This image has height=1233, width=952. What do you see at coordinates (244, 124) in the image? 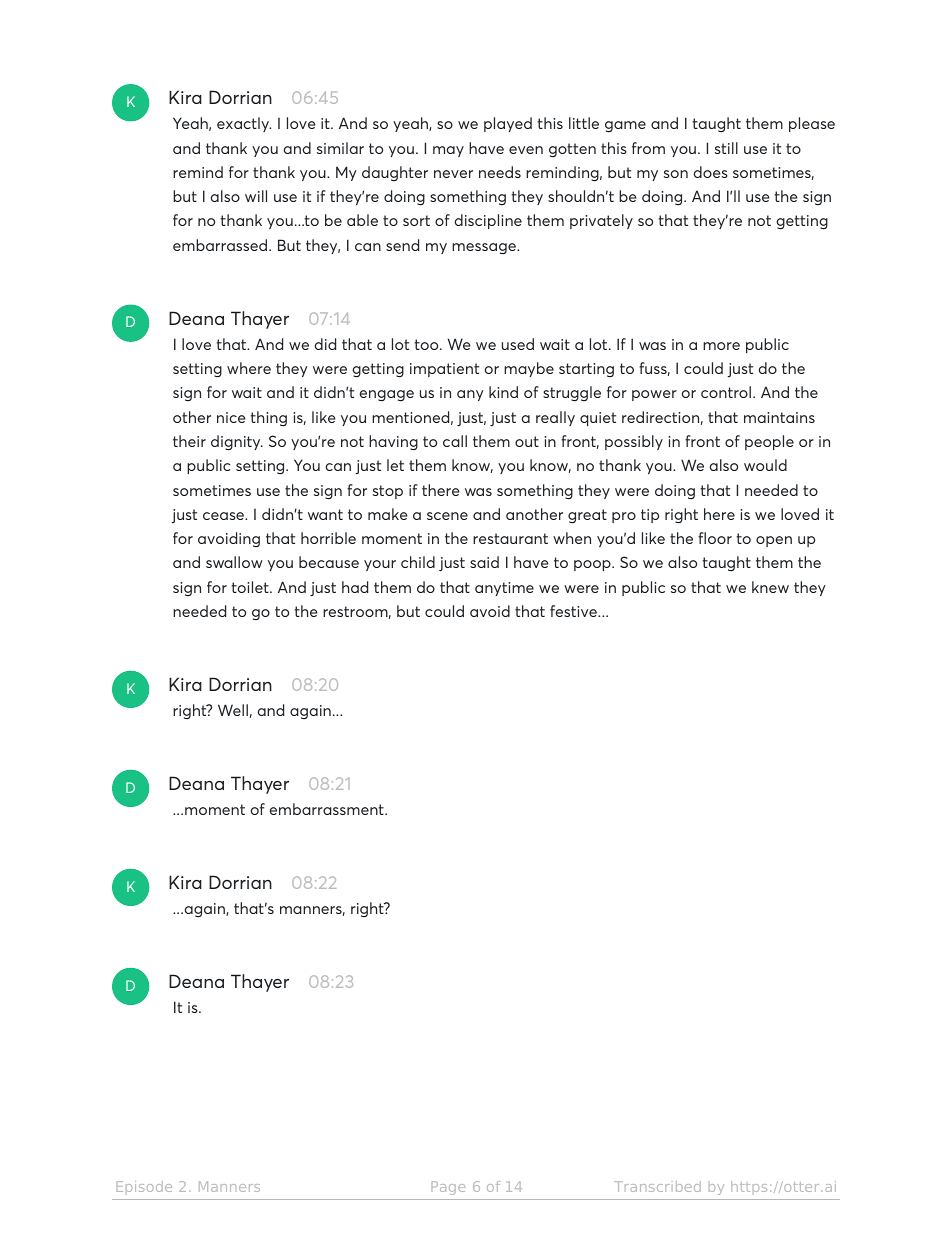
I see `exactly` at bounding box center [244, 124].
